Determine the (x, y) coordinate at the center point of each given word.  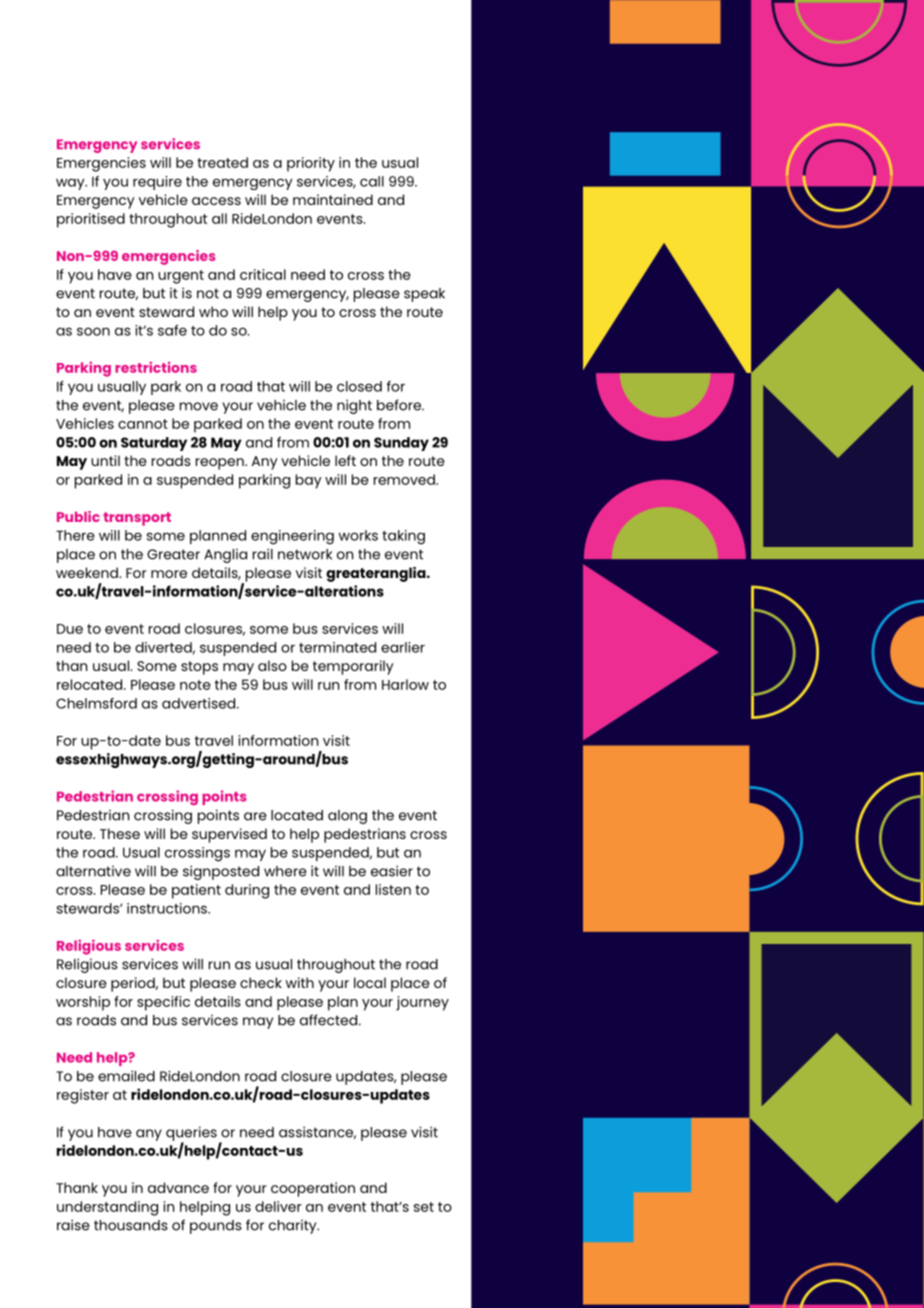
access (216, 201)
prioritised (91, 220)
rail (263, 554)
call (372, 181)
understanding (107, 1208)
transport (137, 519)
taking (403, 537)
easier (392, 871)
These (120, 833)
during (247, 891)
